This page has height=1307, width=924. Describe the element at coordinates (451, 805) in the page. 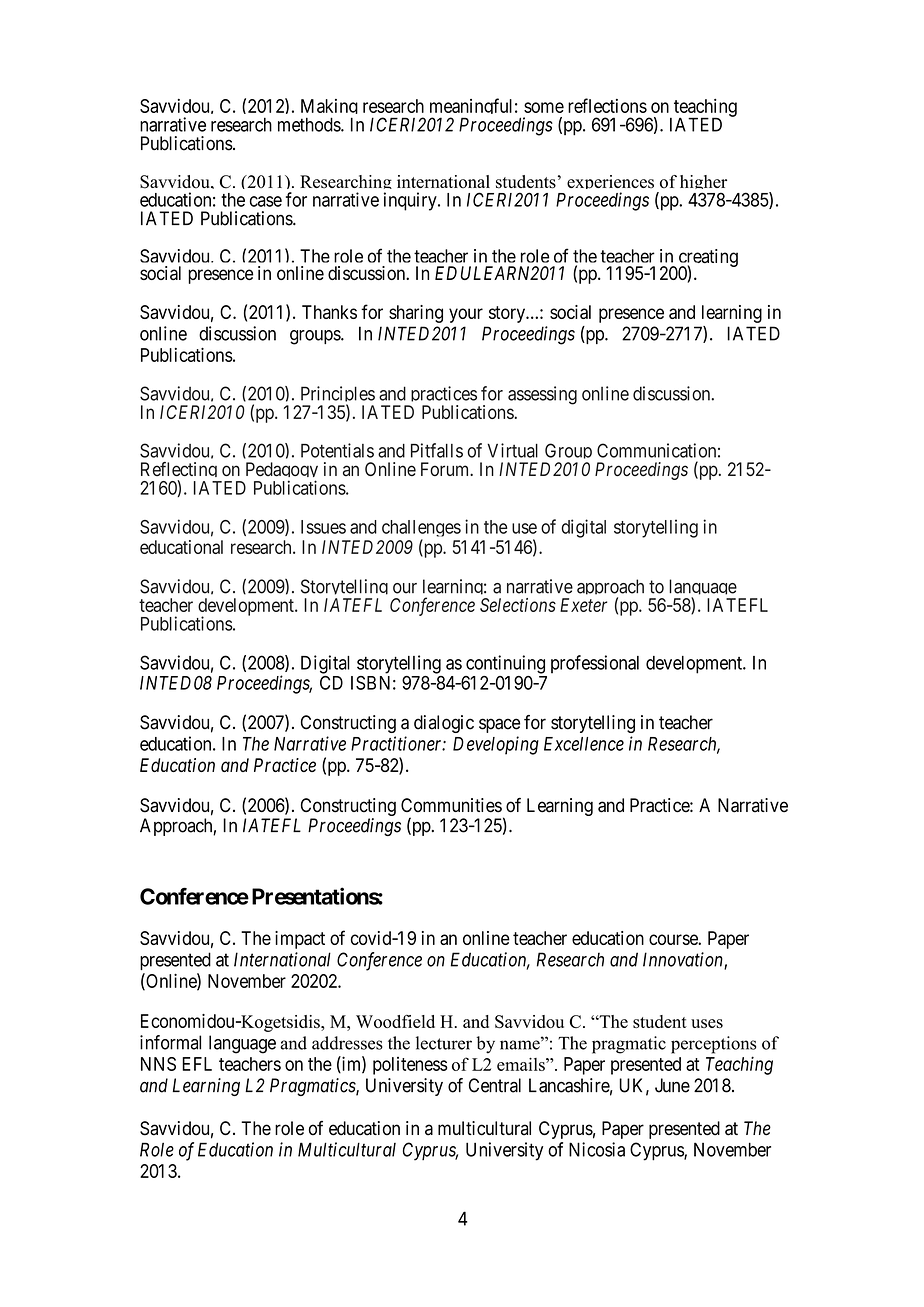

I see `Communities` at that location.
